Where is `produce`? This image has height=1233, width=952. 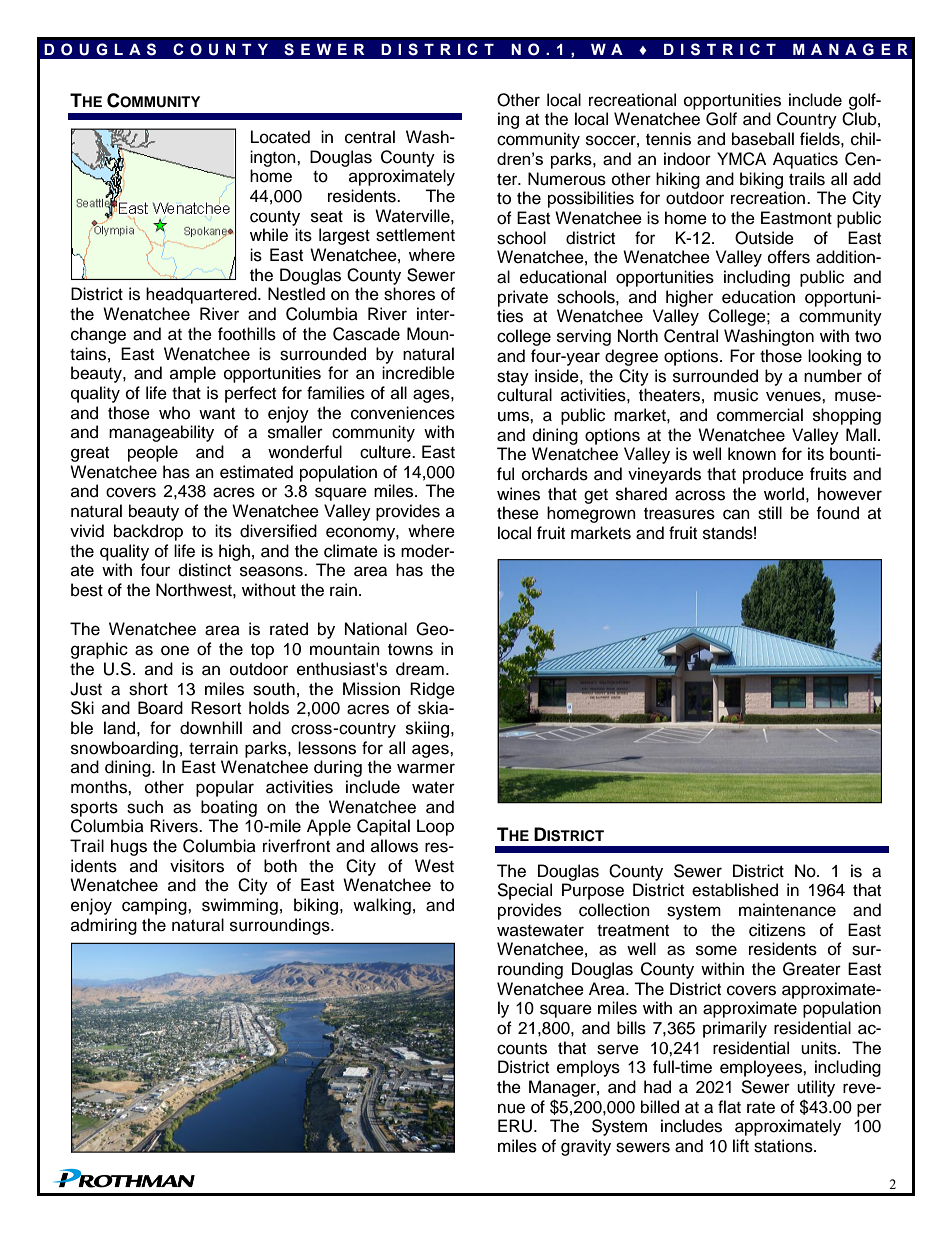
produce is located at coordinates (773, 475).
